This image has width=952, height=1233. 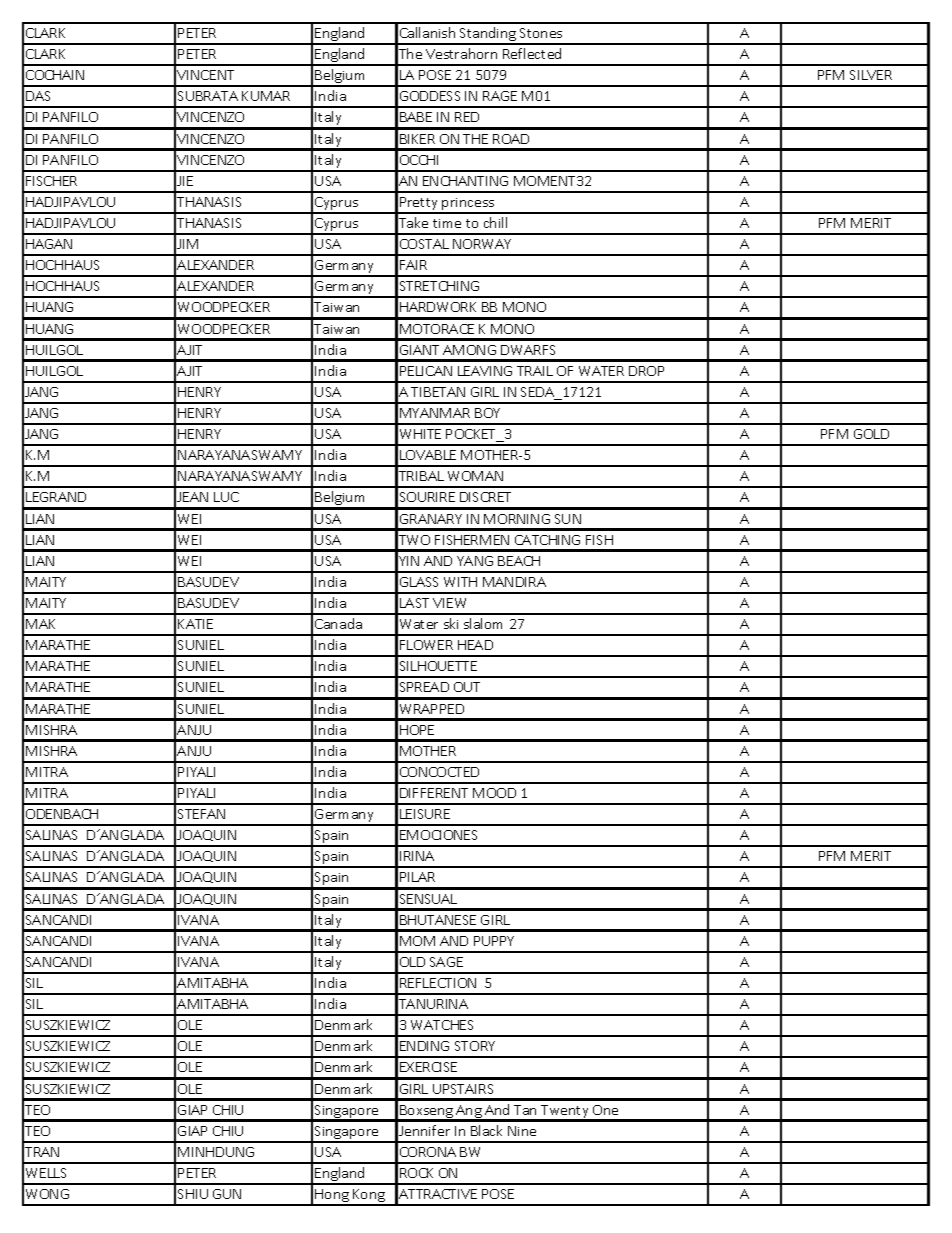 What do you see at coordinates (46, 1173) in the image?
I see `WELLS` at bounding box center [46, 1173].
